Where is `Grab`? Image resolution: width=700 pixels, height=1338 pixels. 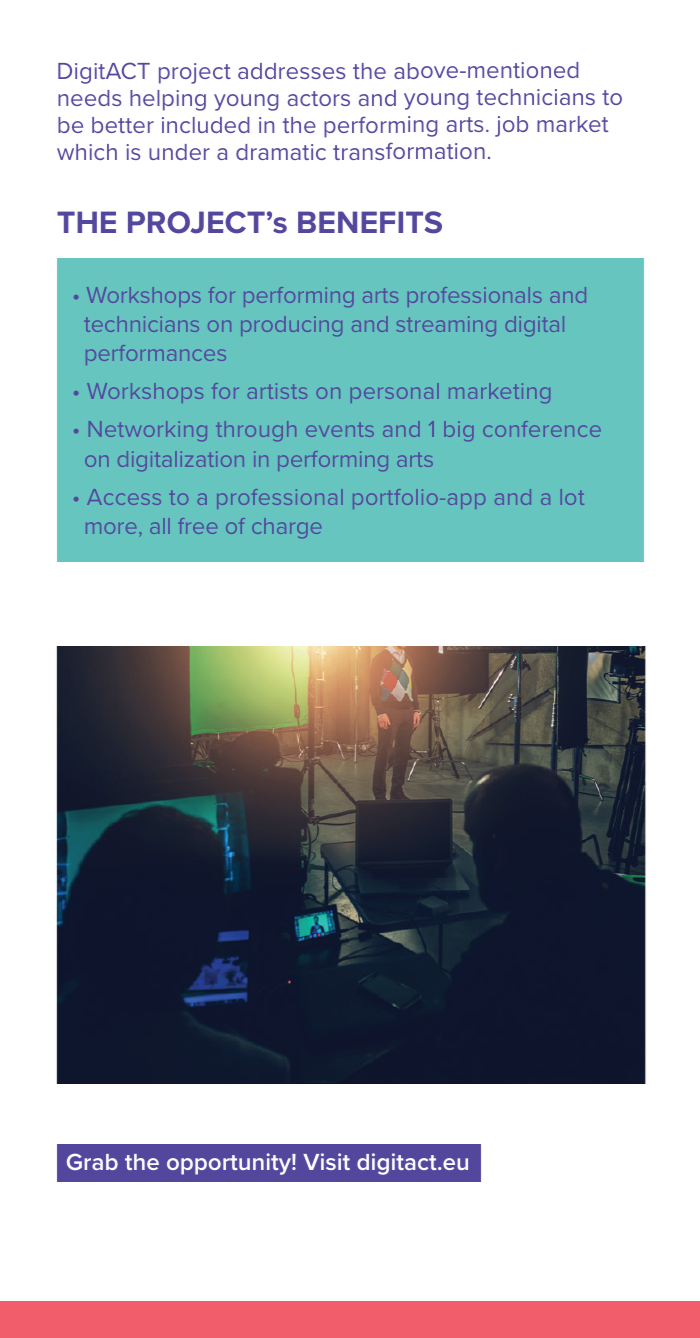
Grab is located at coordinates (92, 1161).
